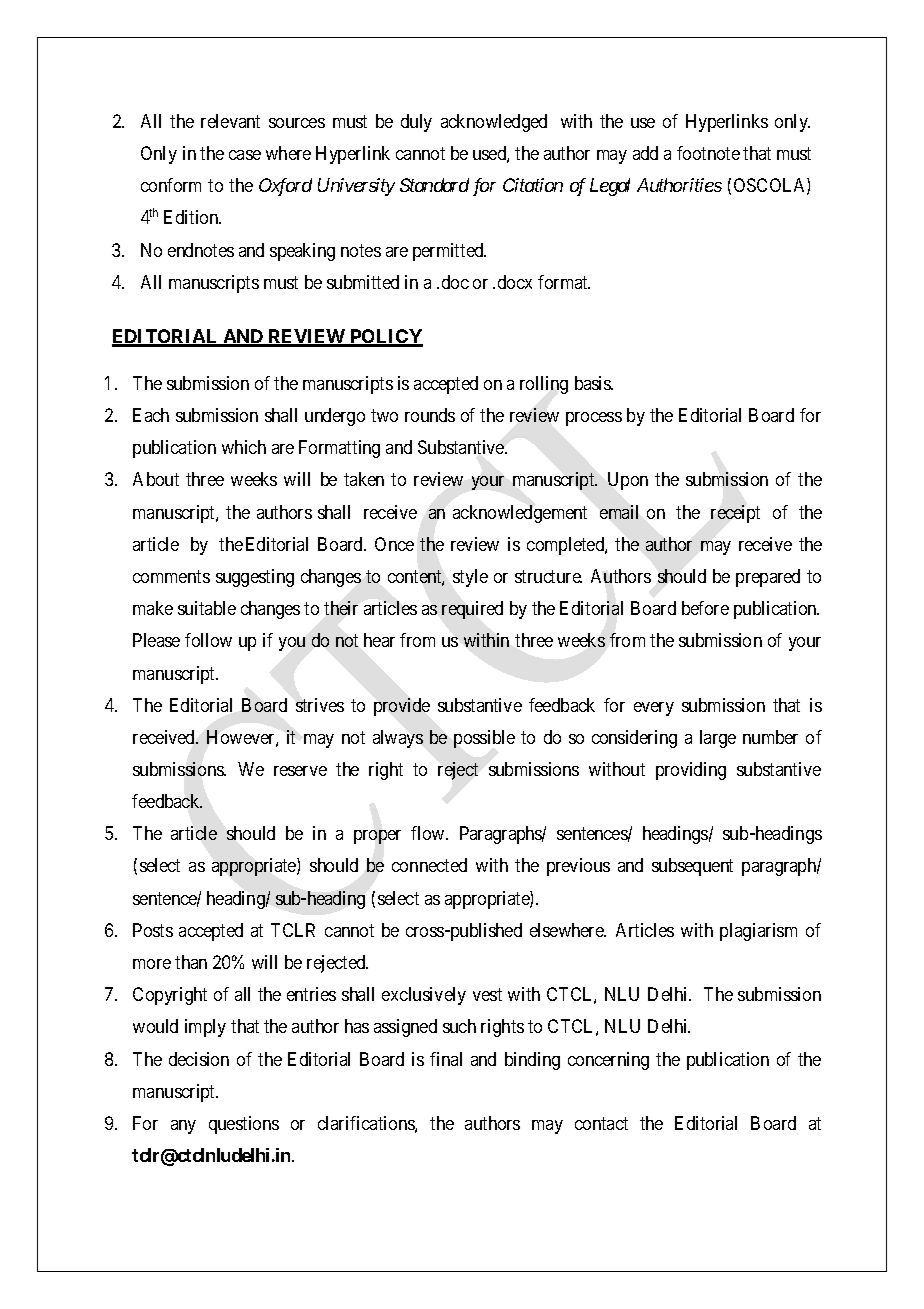 The width and height of the screenshot is (924, 1309). Describe the element at coordinates (494, 123) in the screenshot. I see `acknowledged` at that location.
